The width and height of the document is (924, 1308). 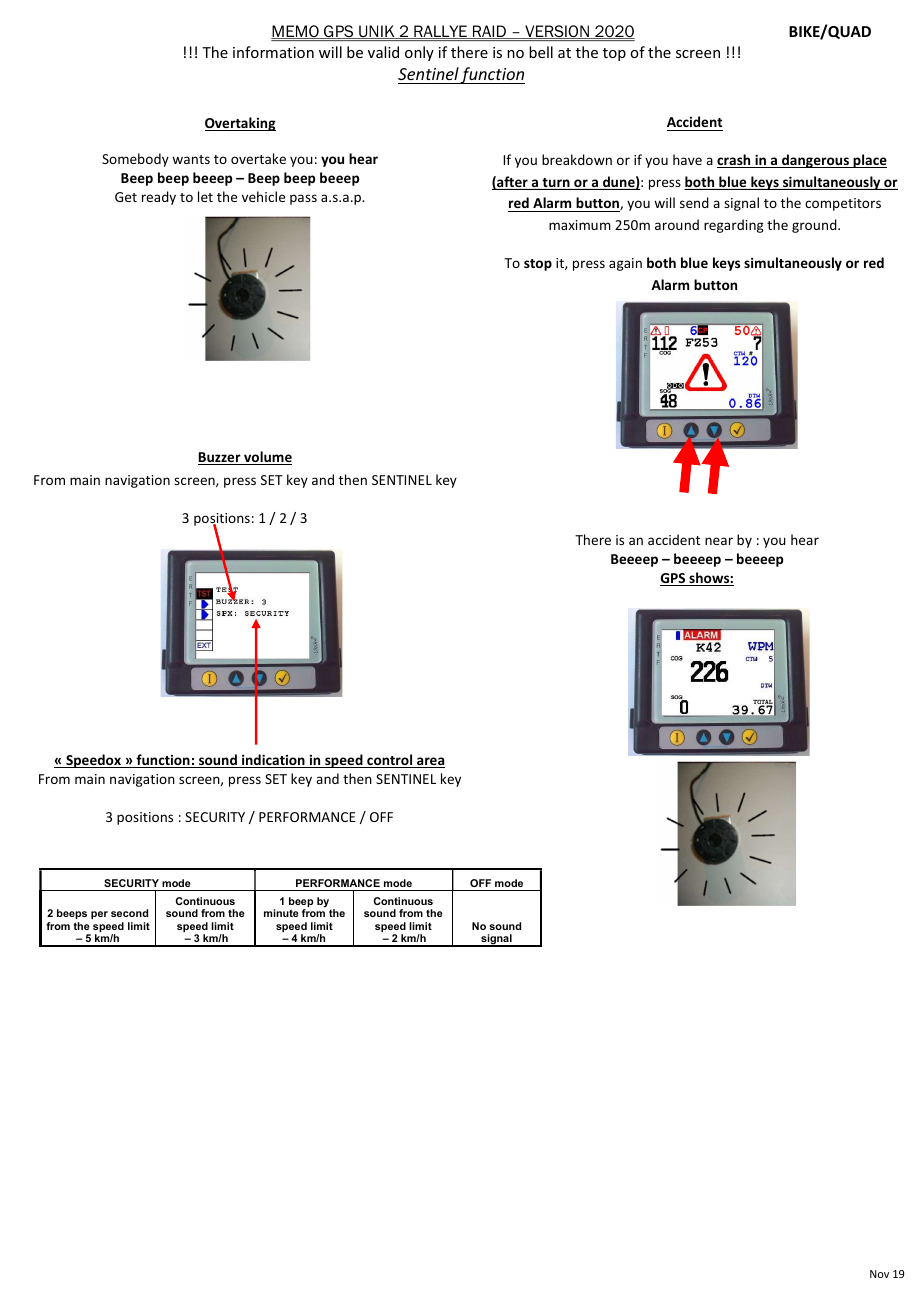 What do you see at coordinates (430, 762) in the document?
I see `area` at bounding box center [430, 762].
